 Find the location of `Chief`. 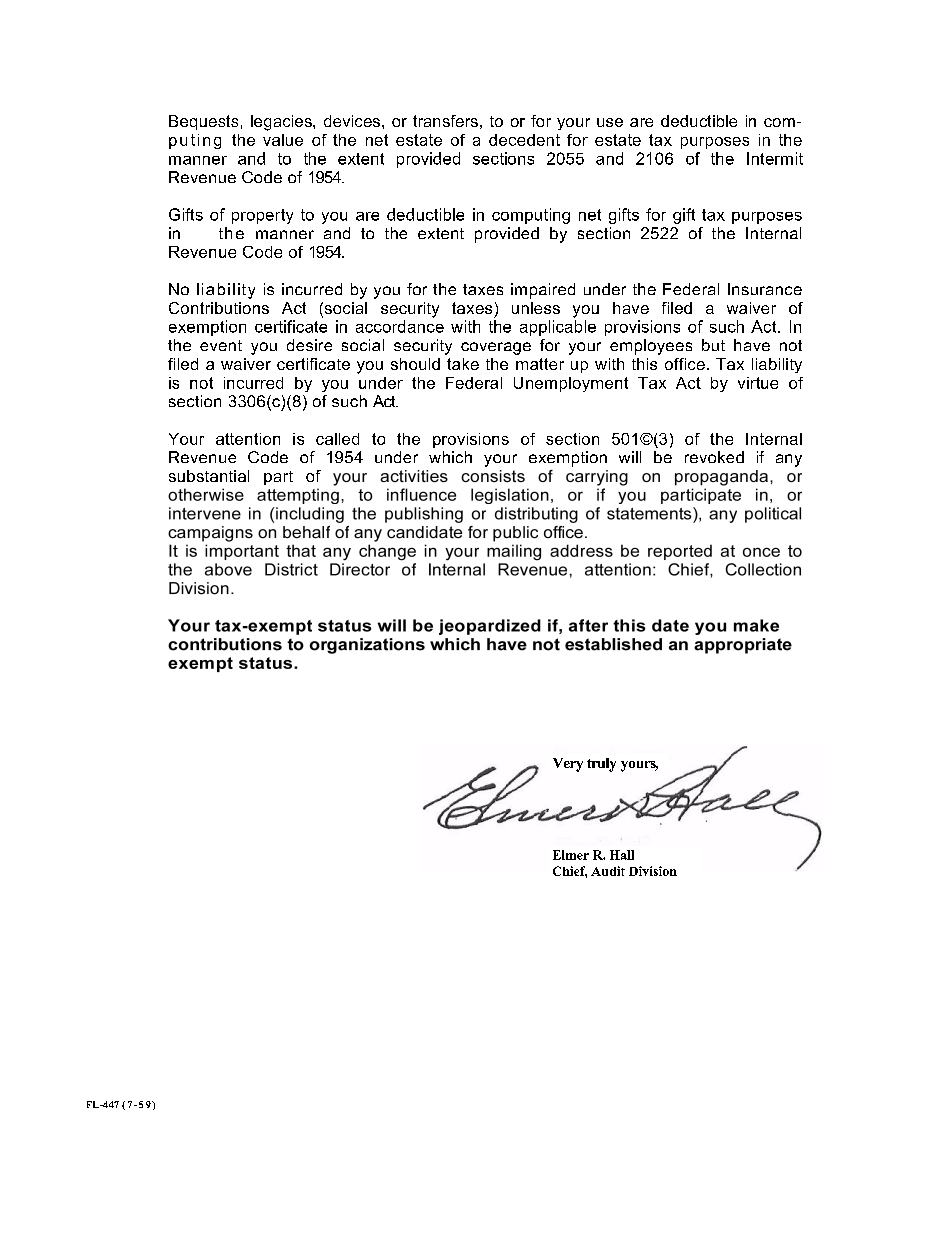

Chief is located at coordinates (570, 872).
